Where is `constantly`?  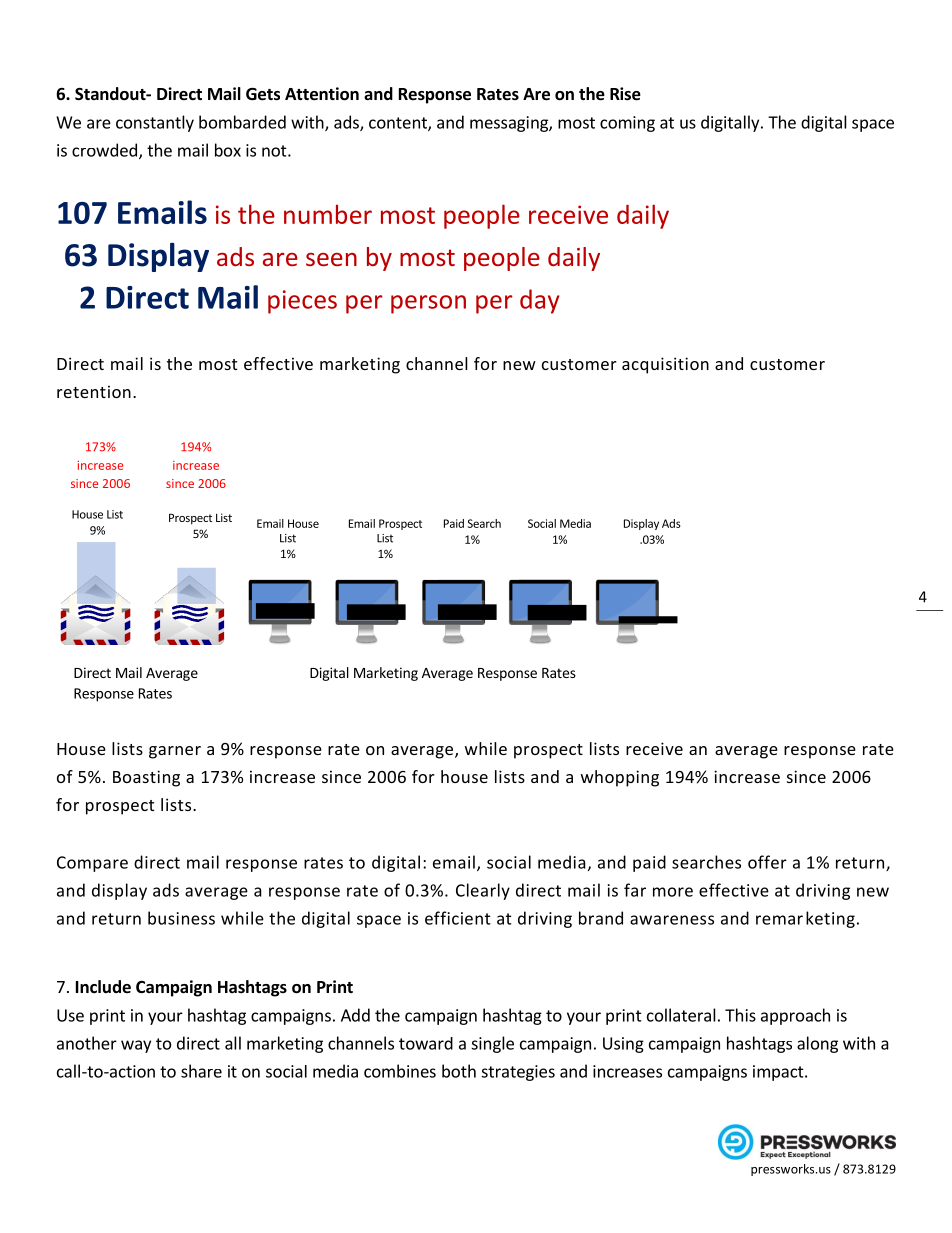
constantly is located at coordinates (155, 123).
